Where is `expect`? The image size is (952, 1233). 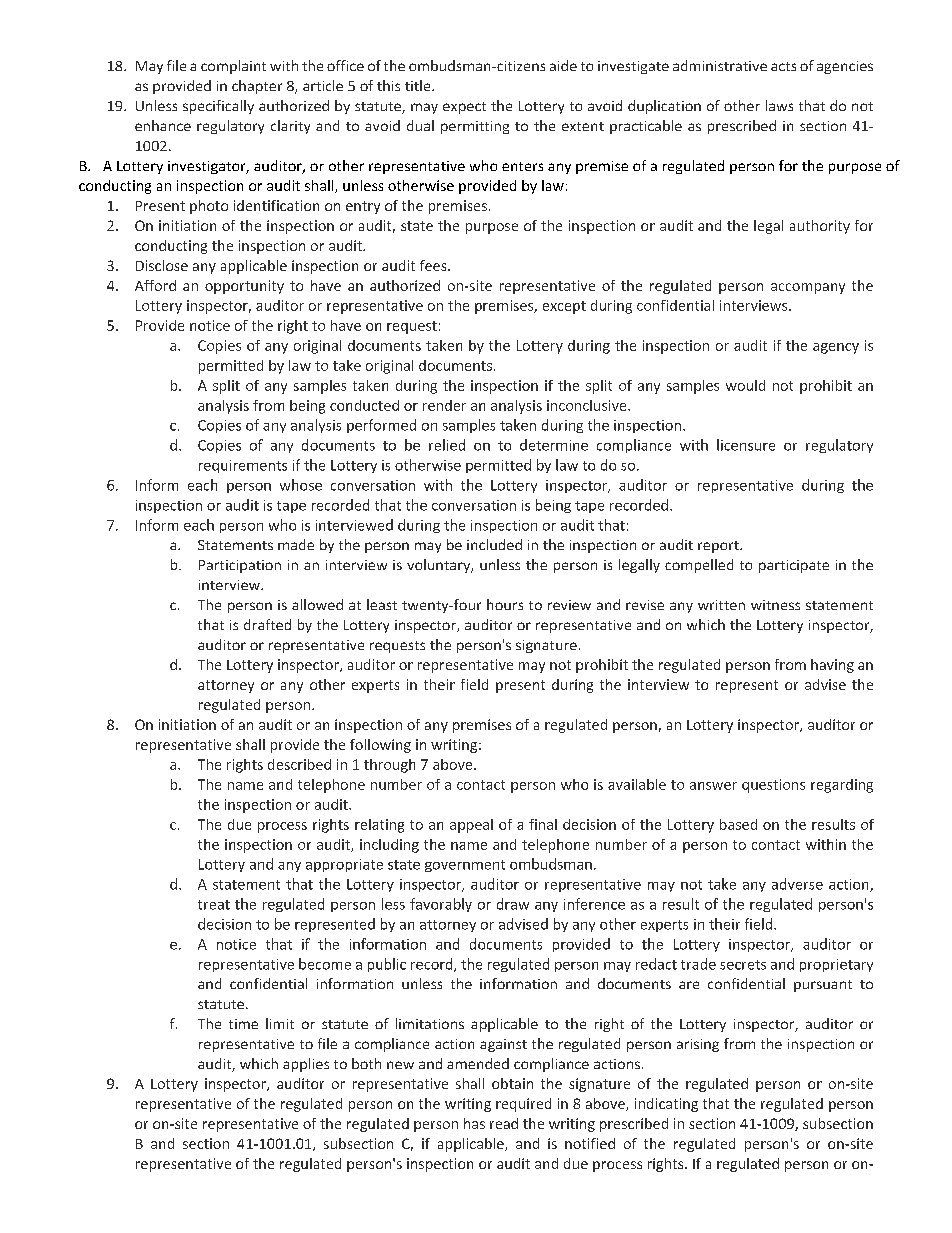
expect is located at coordinates (464, 108).
